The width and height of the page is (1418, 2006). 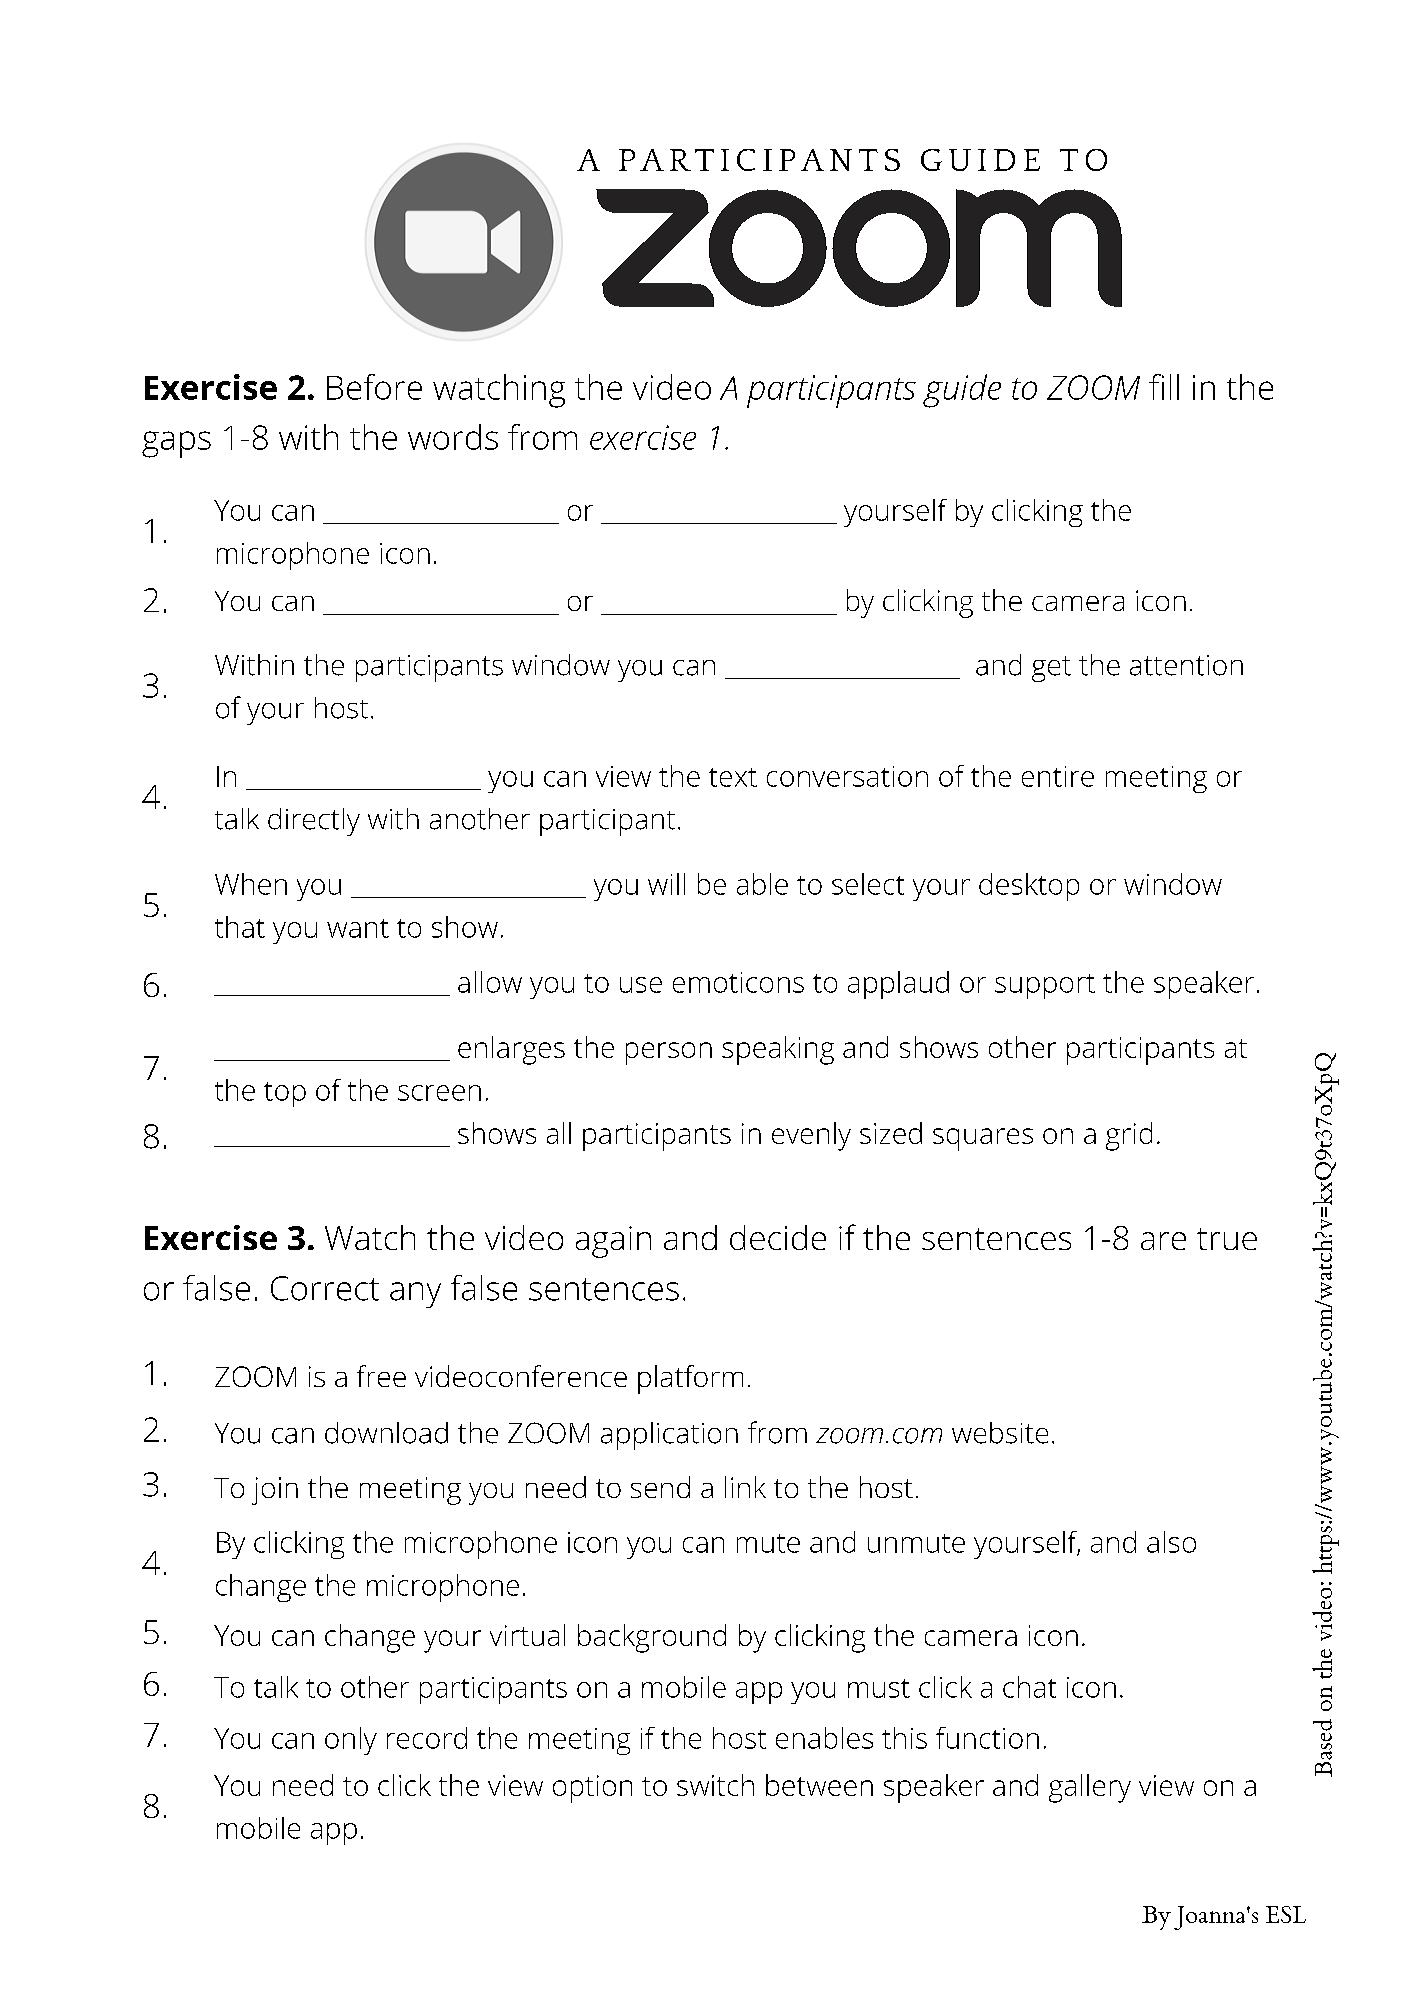 I want to click on will, so click(x=666, y=884).
